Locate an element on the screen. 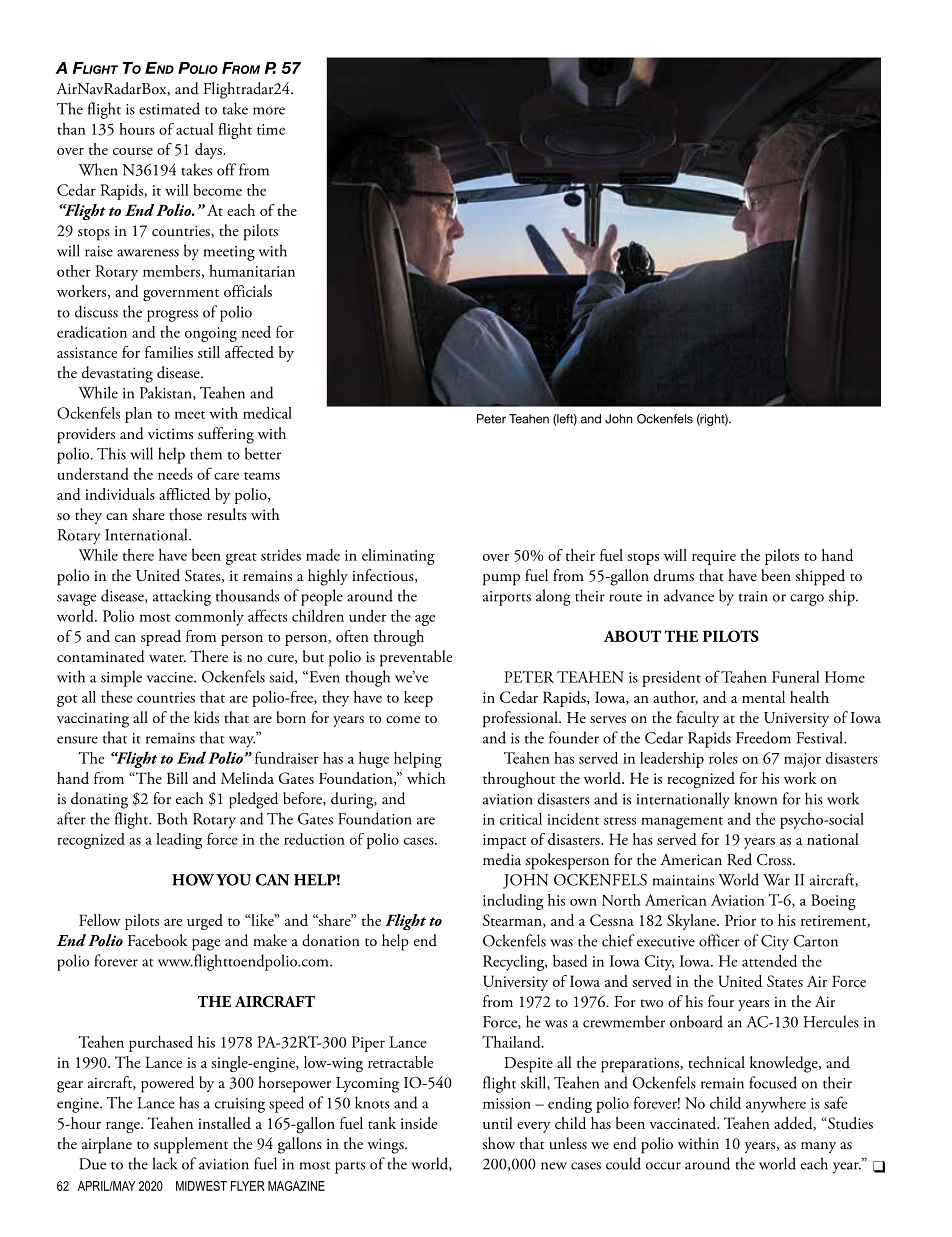 This screenshot has height=1237, width=952. lack is located at coordinates (165, 1163).
